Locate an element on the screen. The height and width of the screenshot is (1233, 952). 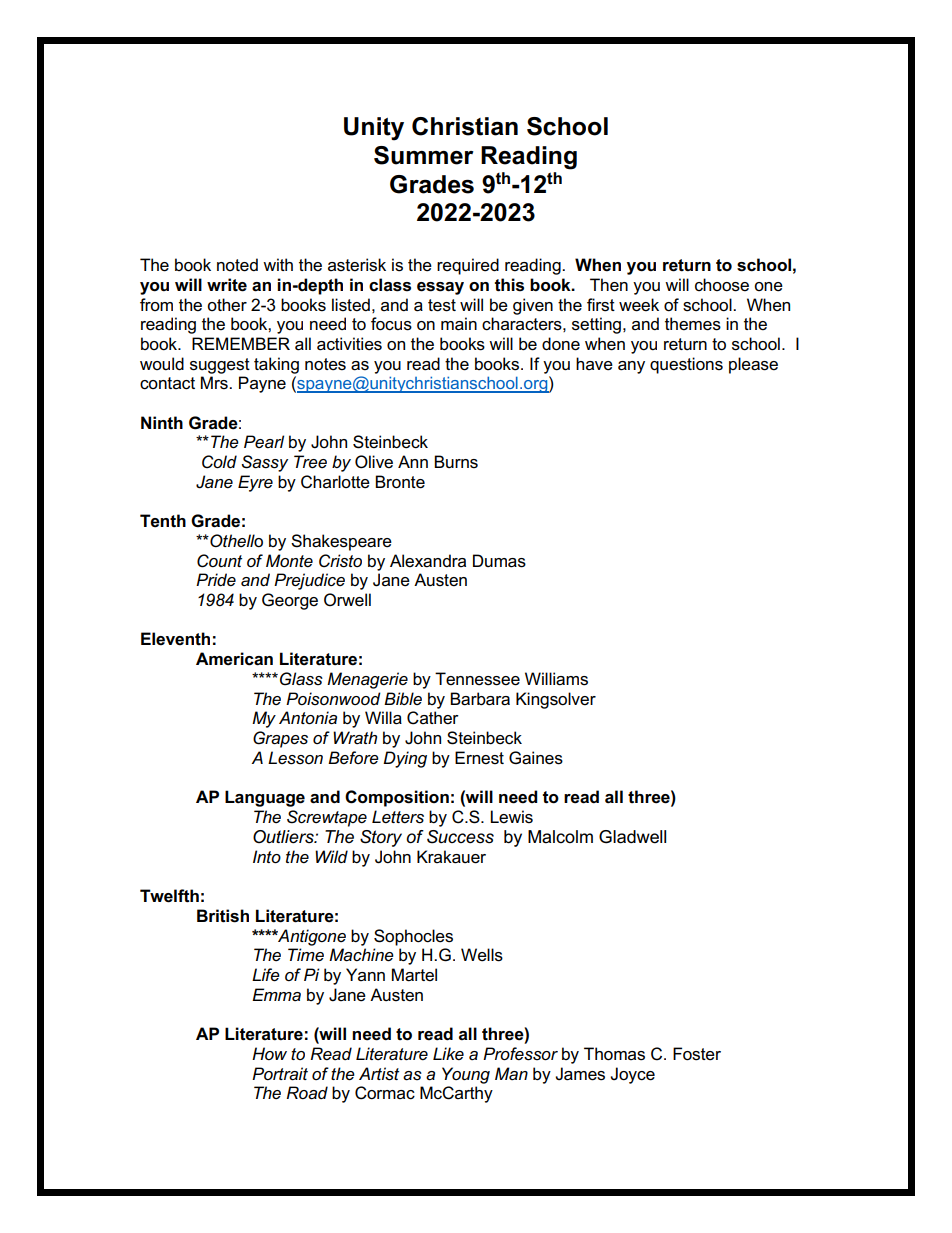
noted is located at coordinates (237, 265).
